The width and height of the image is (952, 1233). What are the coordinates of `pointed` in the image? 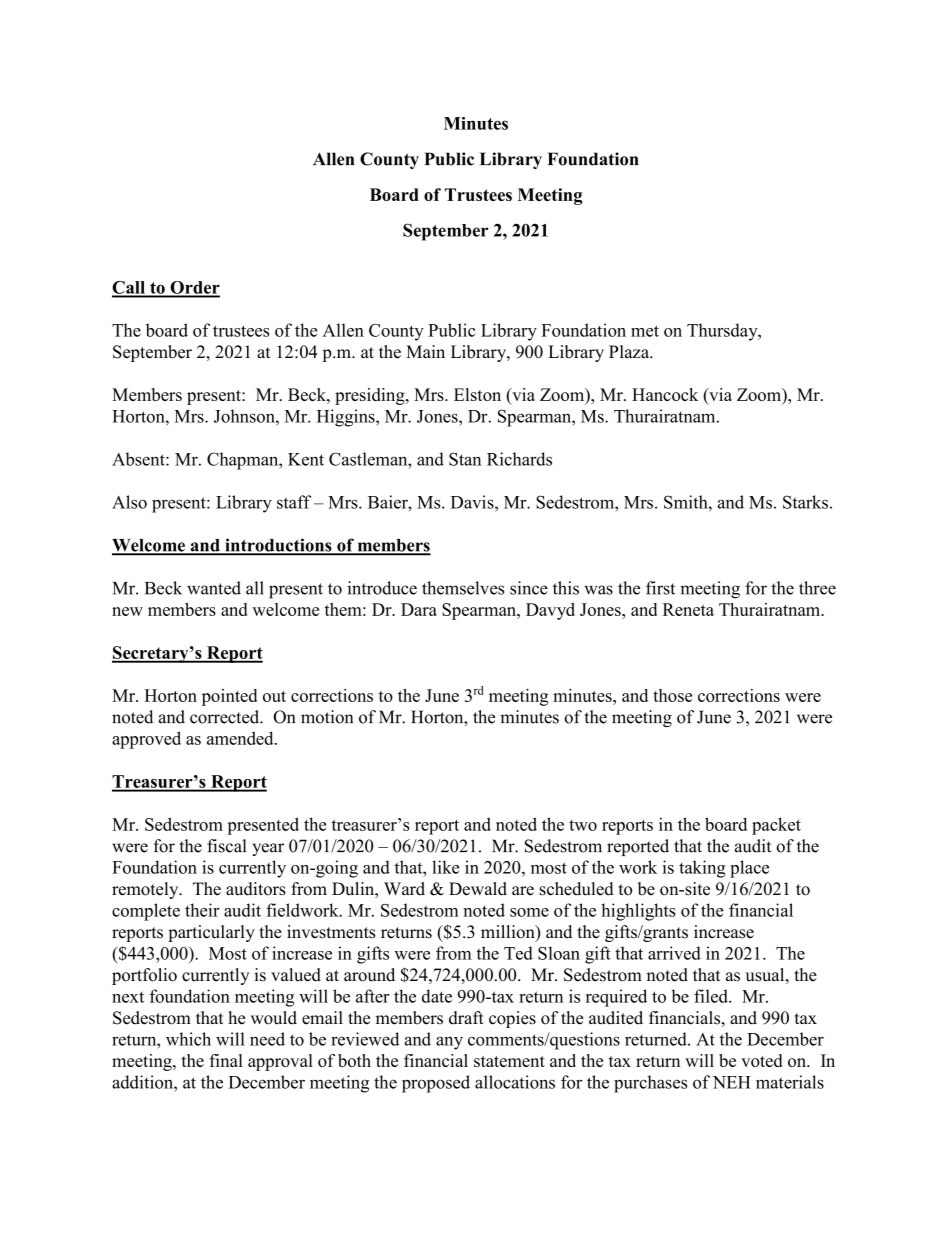 It's located at (229, 697).
